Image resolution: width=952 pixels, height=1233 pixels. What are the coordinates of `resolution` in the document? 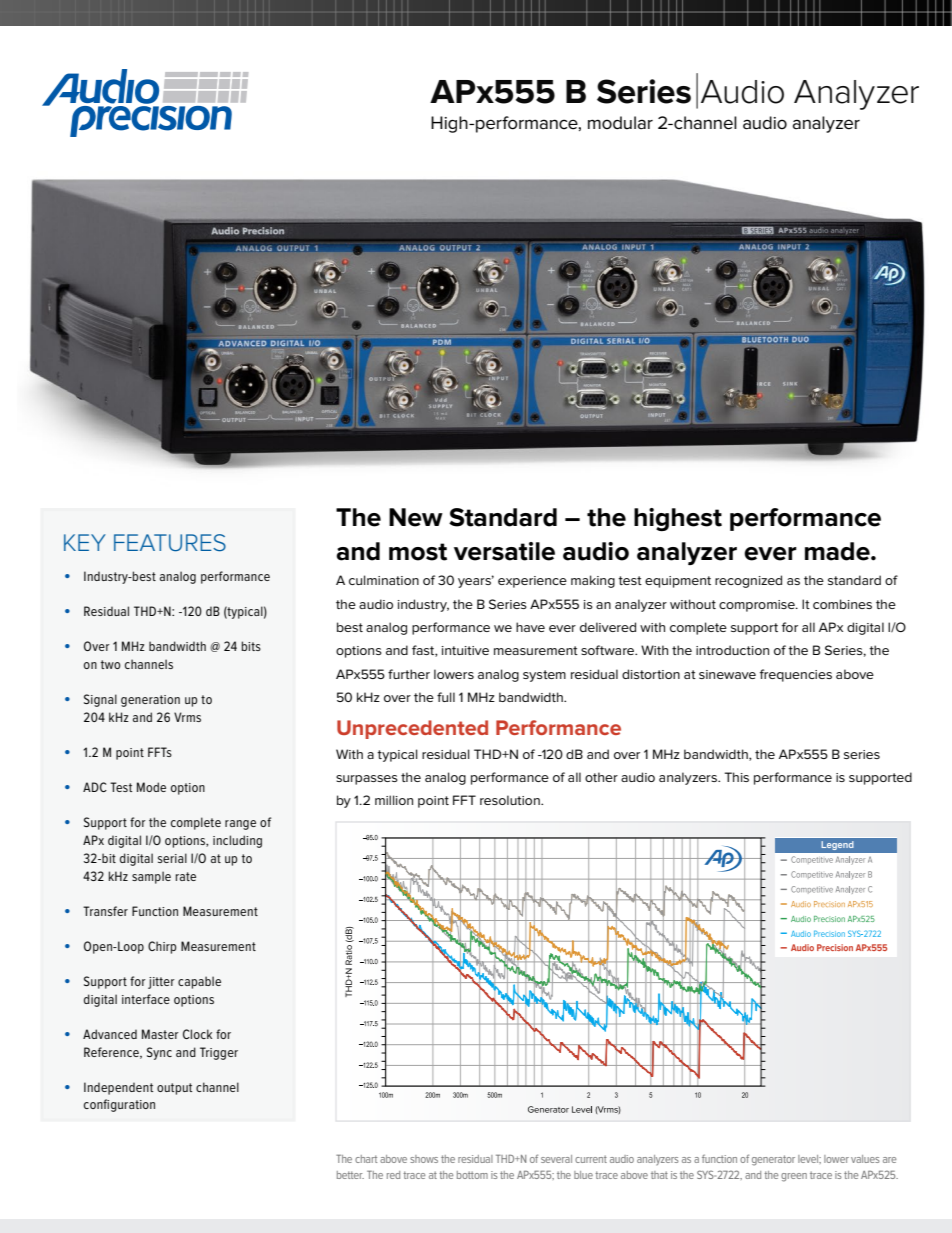 It's located at (511, 800).
